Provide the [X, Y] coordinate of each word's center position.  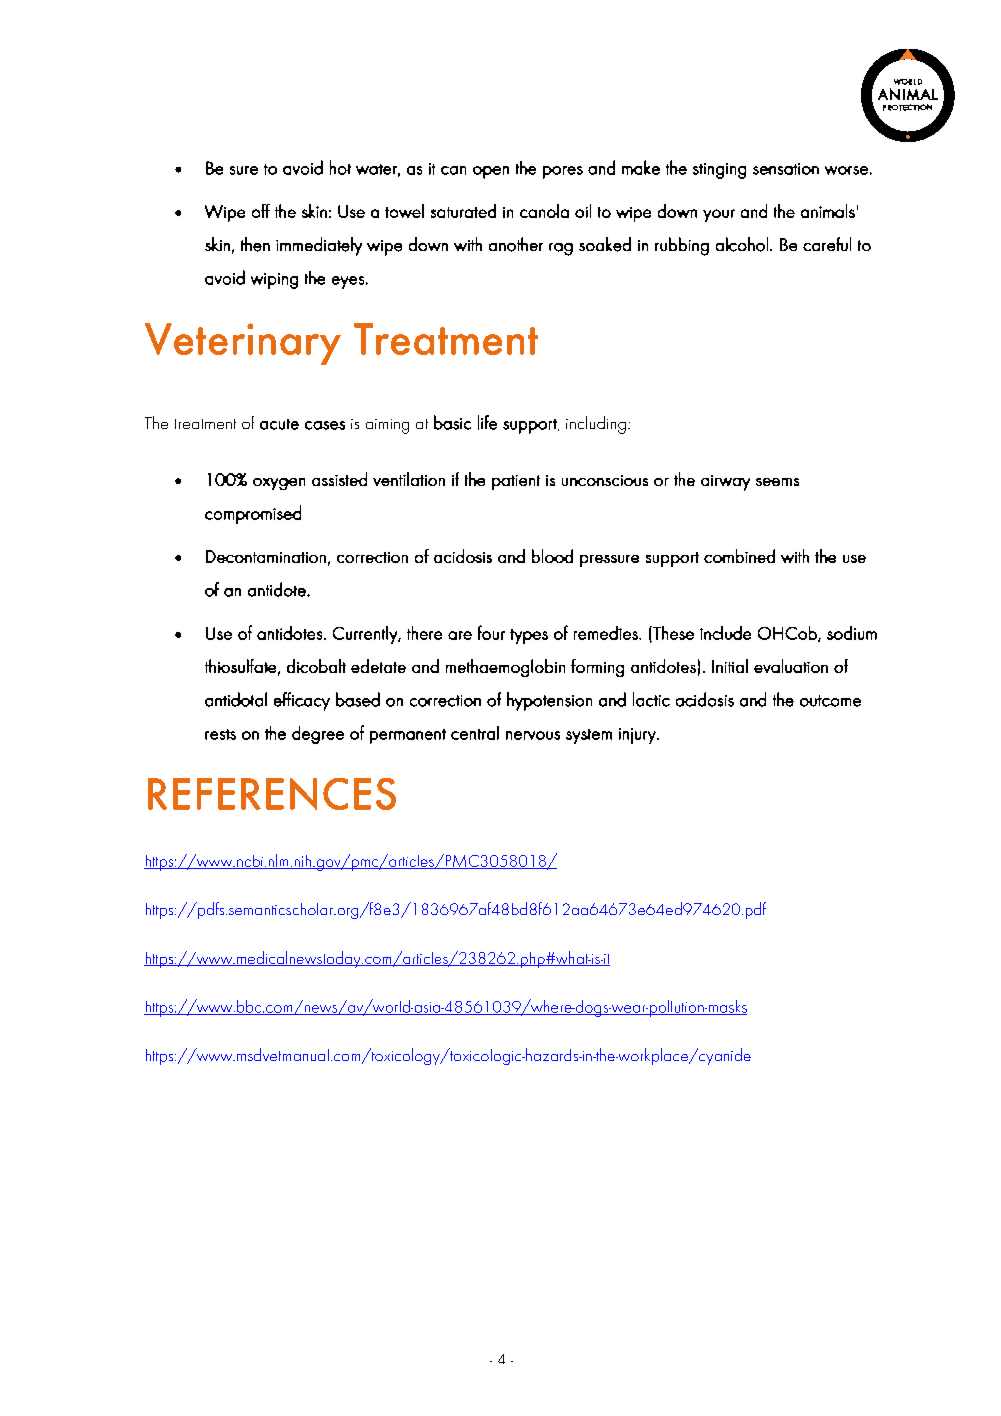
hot [340, 167]
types [529, 636]
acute [279, 424]
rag [561, 249]
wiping [274, 281]
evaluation [791, 666]
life [487, 422]
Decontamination [266, 556]
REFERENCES [272, 794]
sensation [786, 169]
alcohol [742, 244]
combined [739, 556]
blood [552, 556]
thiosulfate [240, 666]
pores [563, 172]
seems [777, 482]
